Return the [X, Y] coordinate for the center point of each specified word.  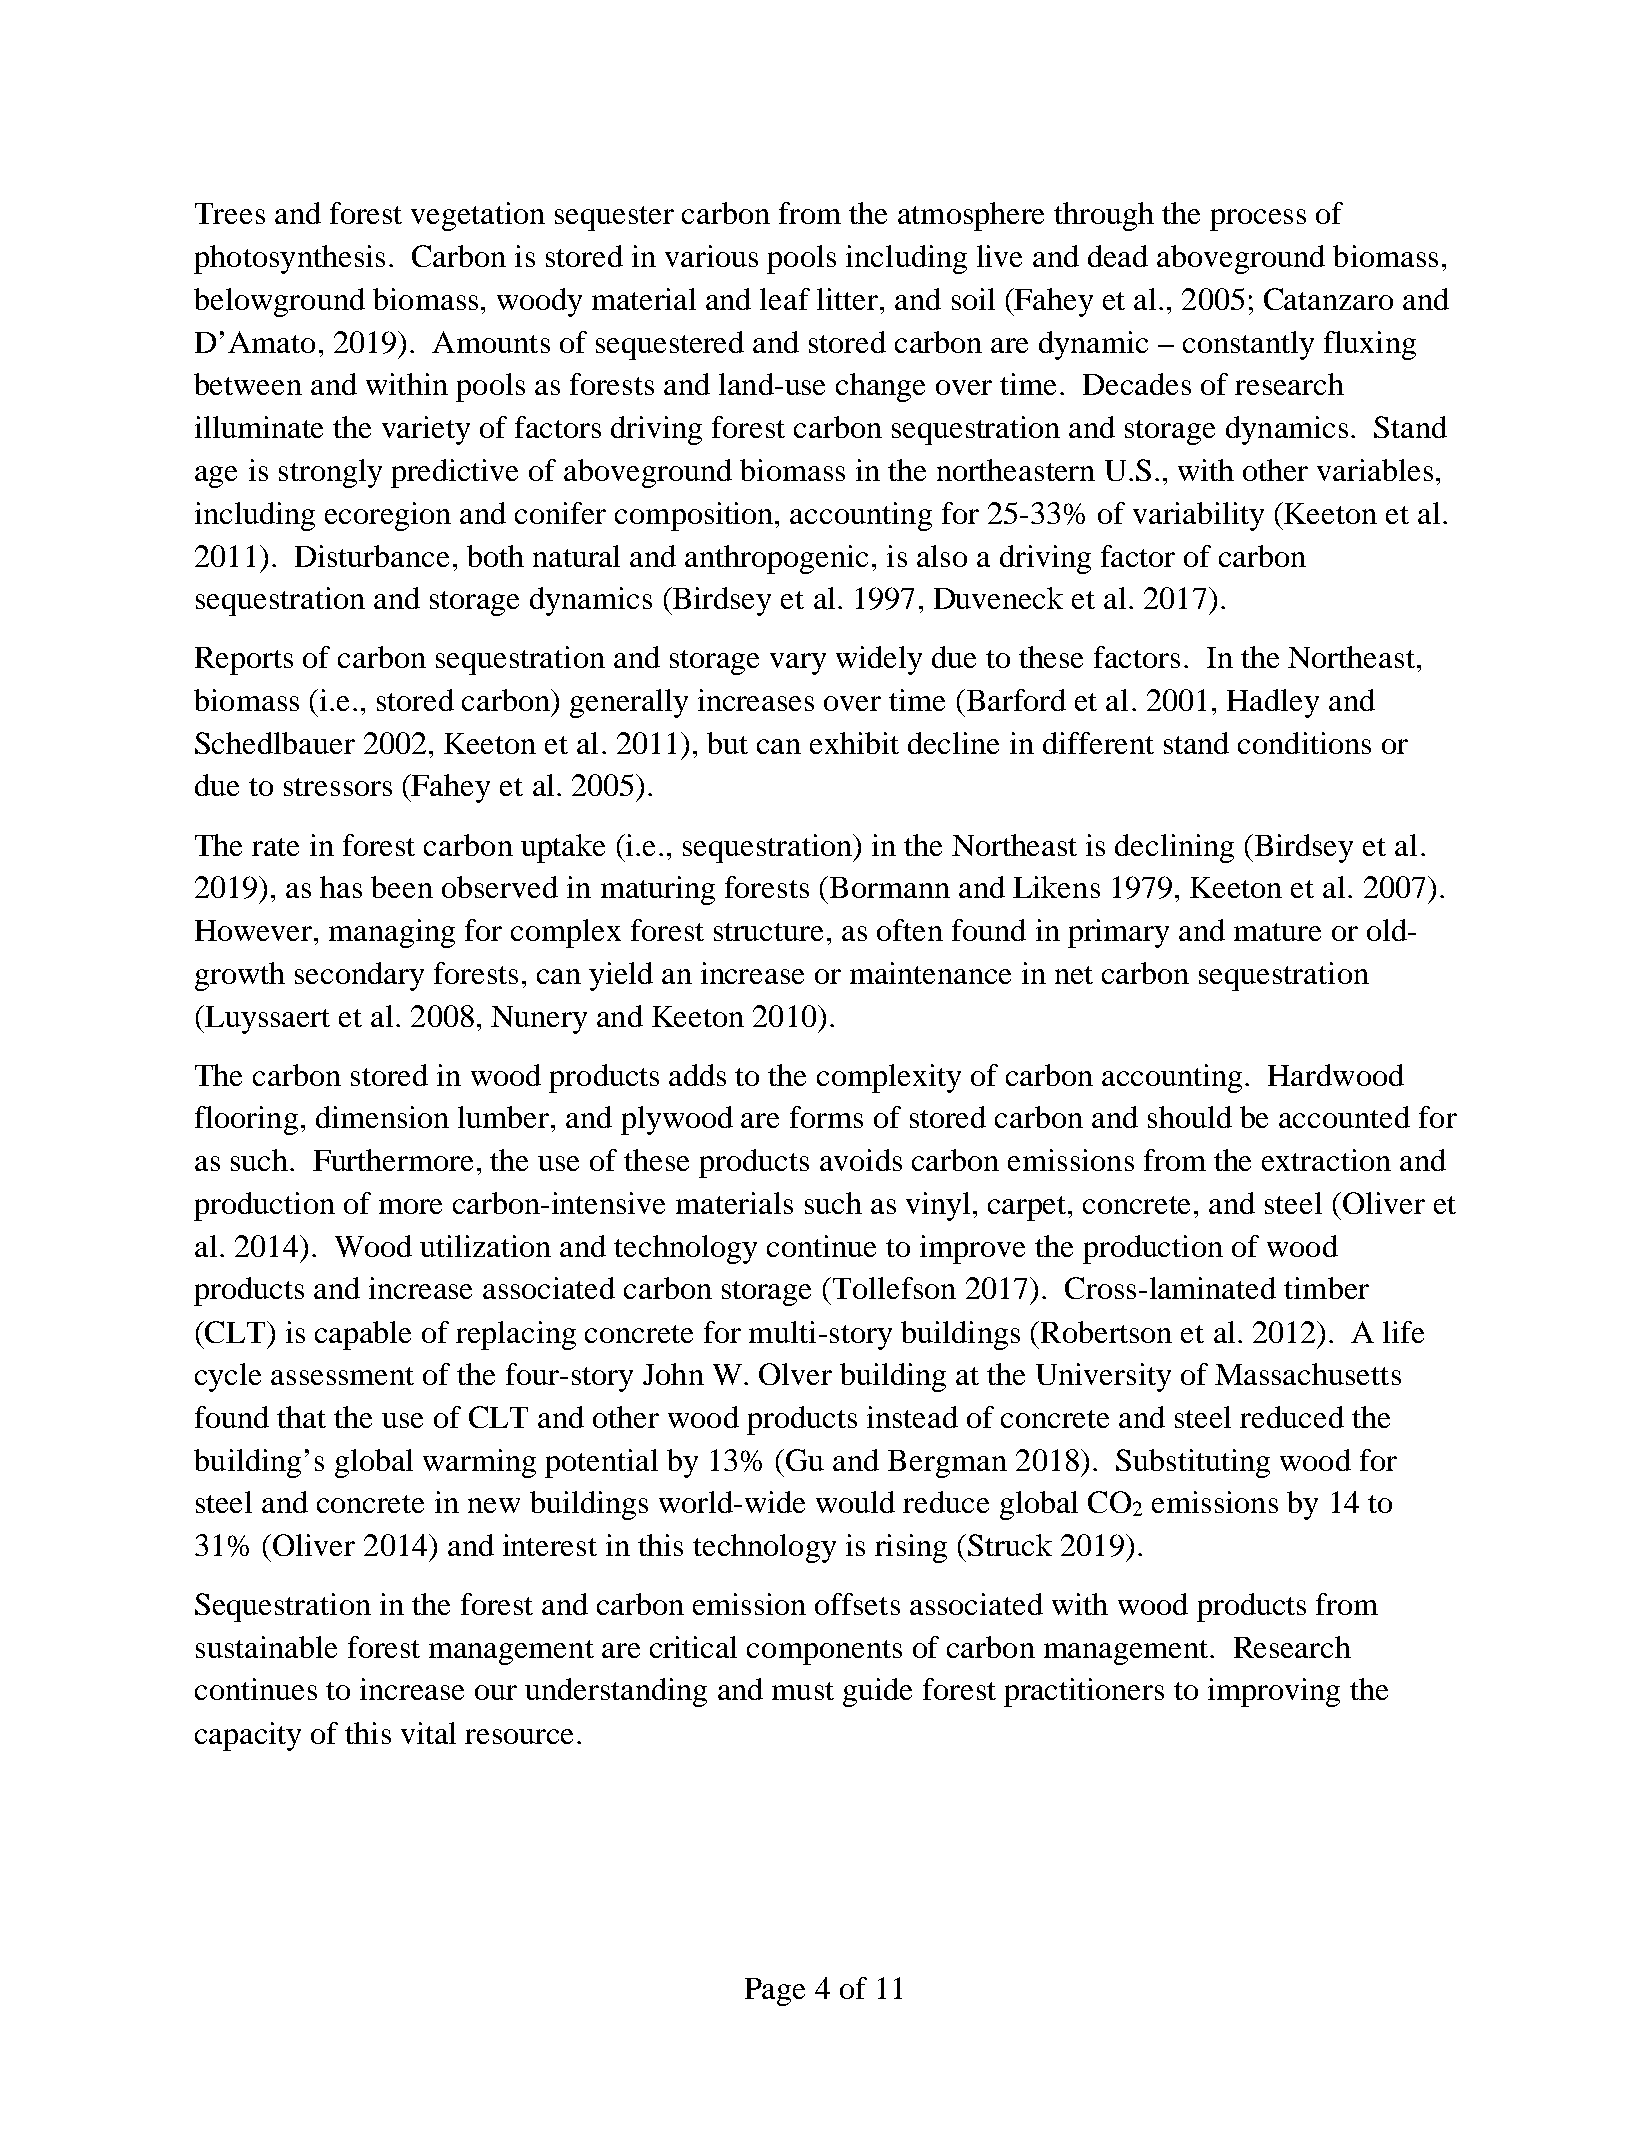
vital [428, 1733]
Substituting [1193, 1463]
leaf [785, 299]
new [494, 1505]
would [855, 1502]
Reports [244, 661]
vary [798, 664]
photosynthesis [289, 259]
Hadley [1273, 703]
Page [775, 1992]
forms [826, 1117]
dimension [382, 1117]
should [1190, 1117]
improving [1274, 1692]
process [1258, 220]
